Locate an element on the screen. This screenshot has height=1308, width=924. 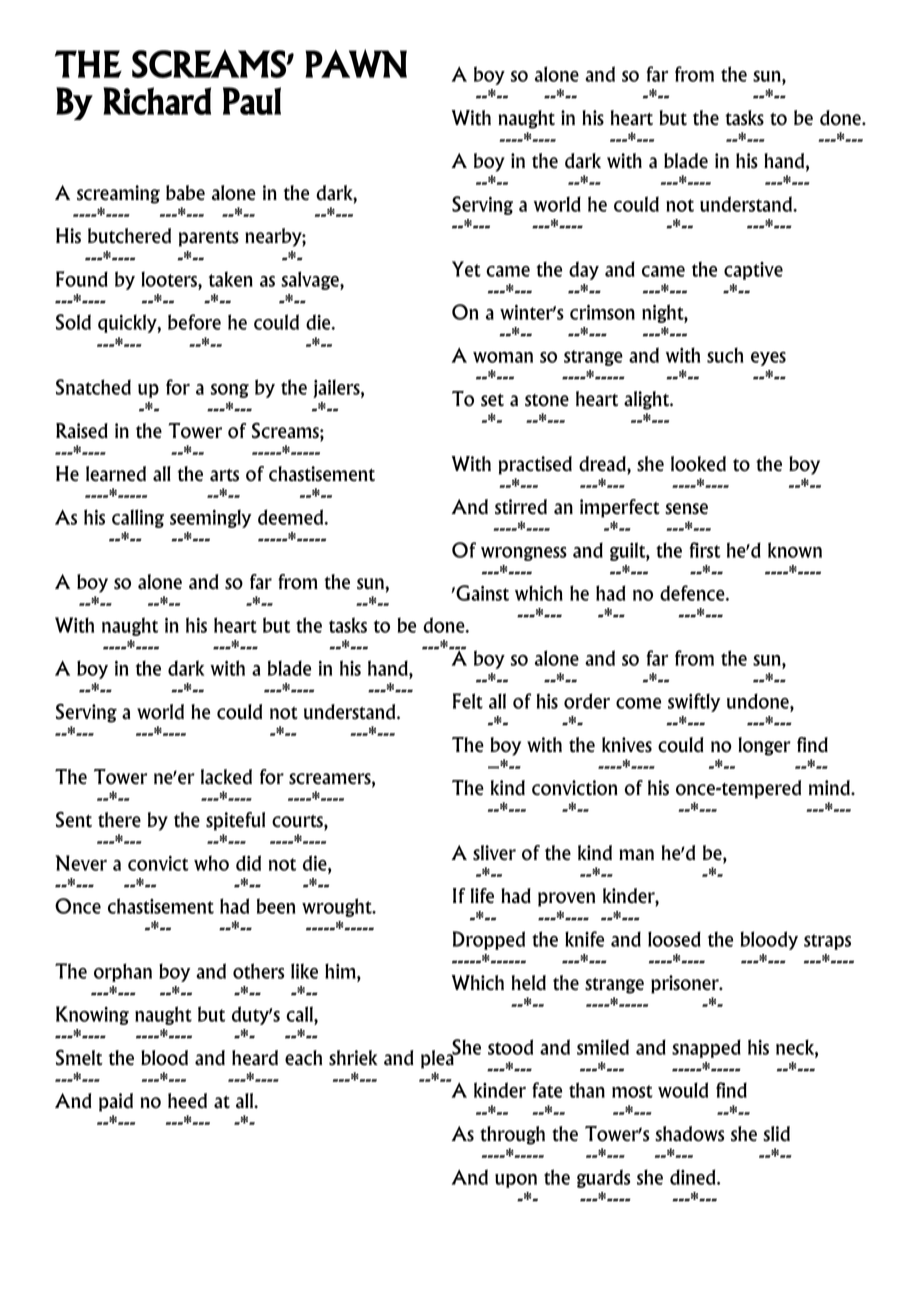
set is located at coordinates (492, 400).
